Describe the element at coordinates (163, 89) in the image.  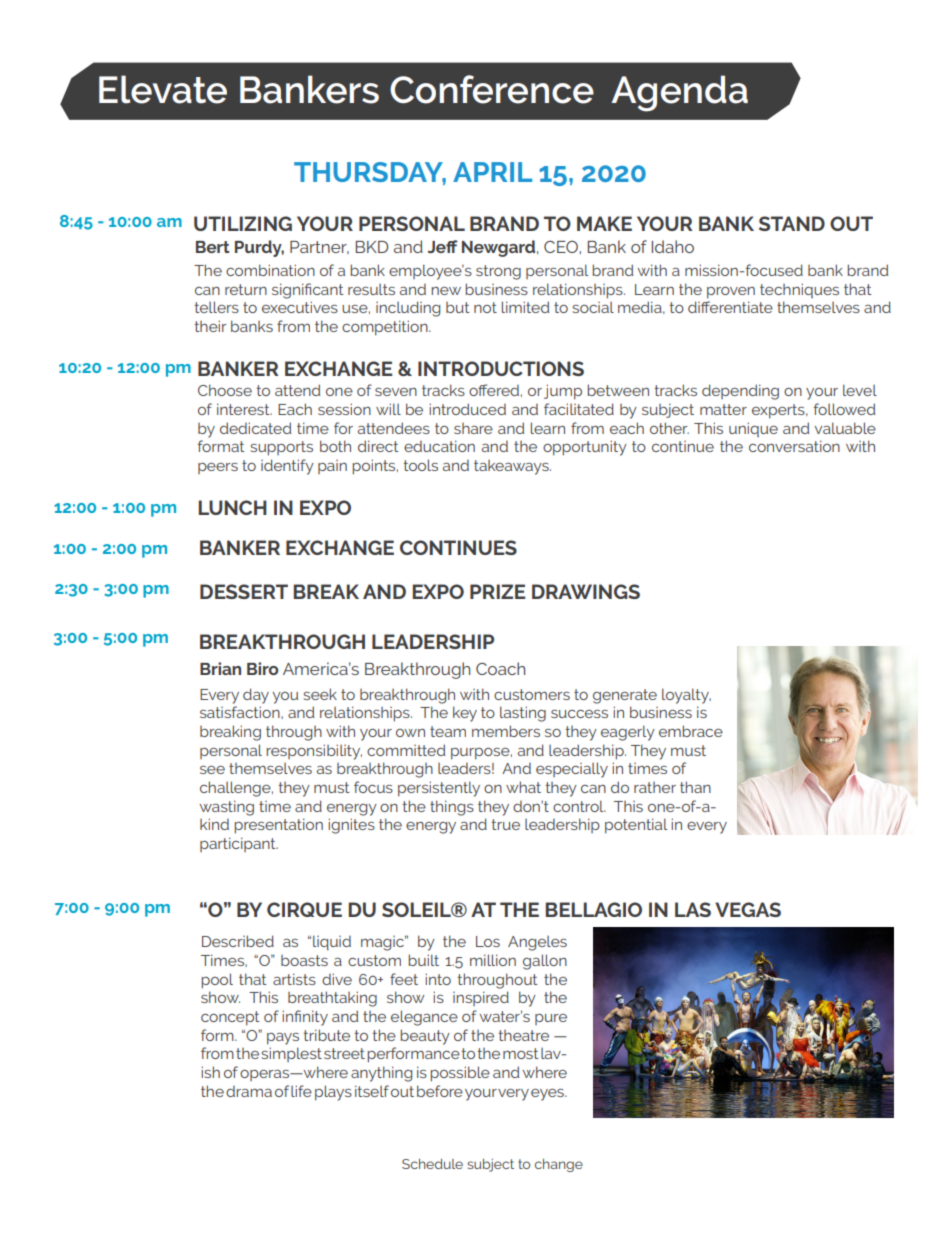
I see `Elevate` at that location.
